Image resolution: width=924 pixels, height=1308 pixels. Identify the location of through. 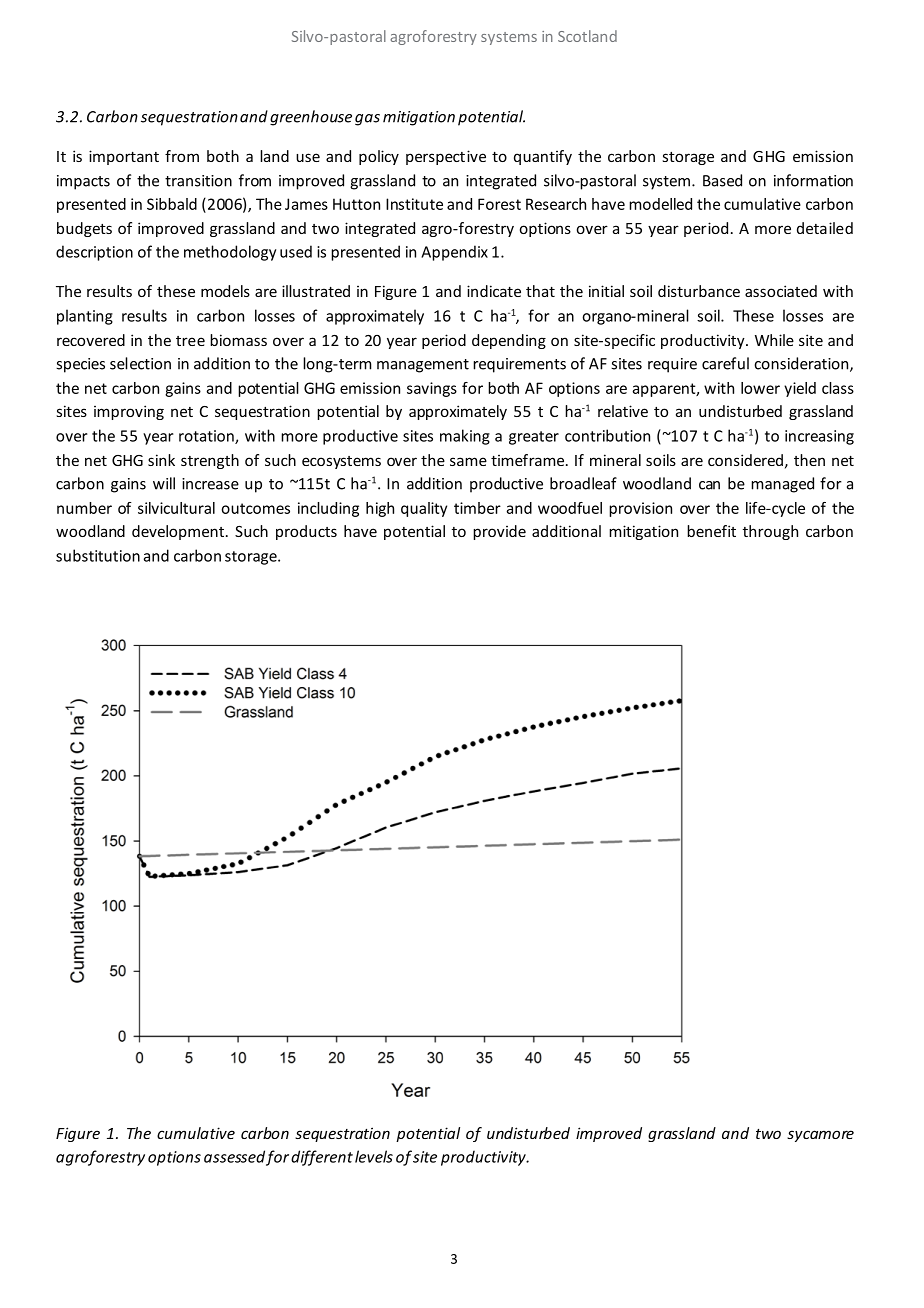
(770, 532).
